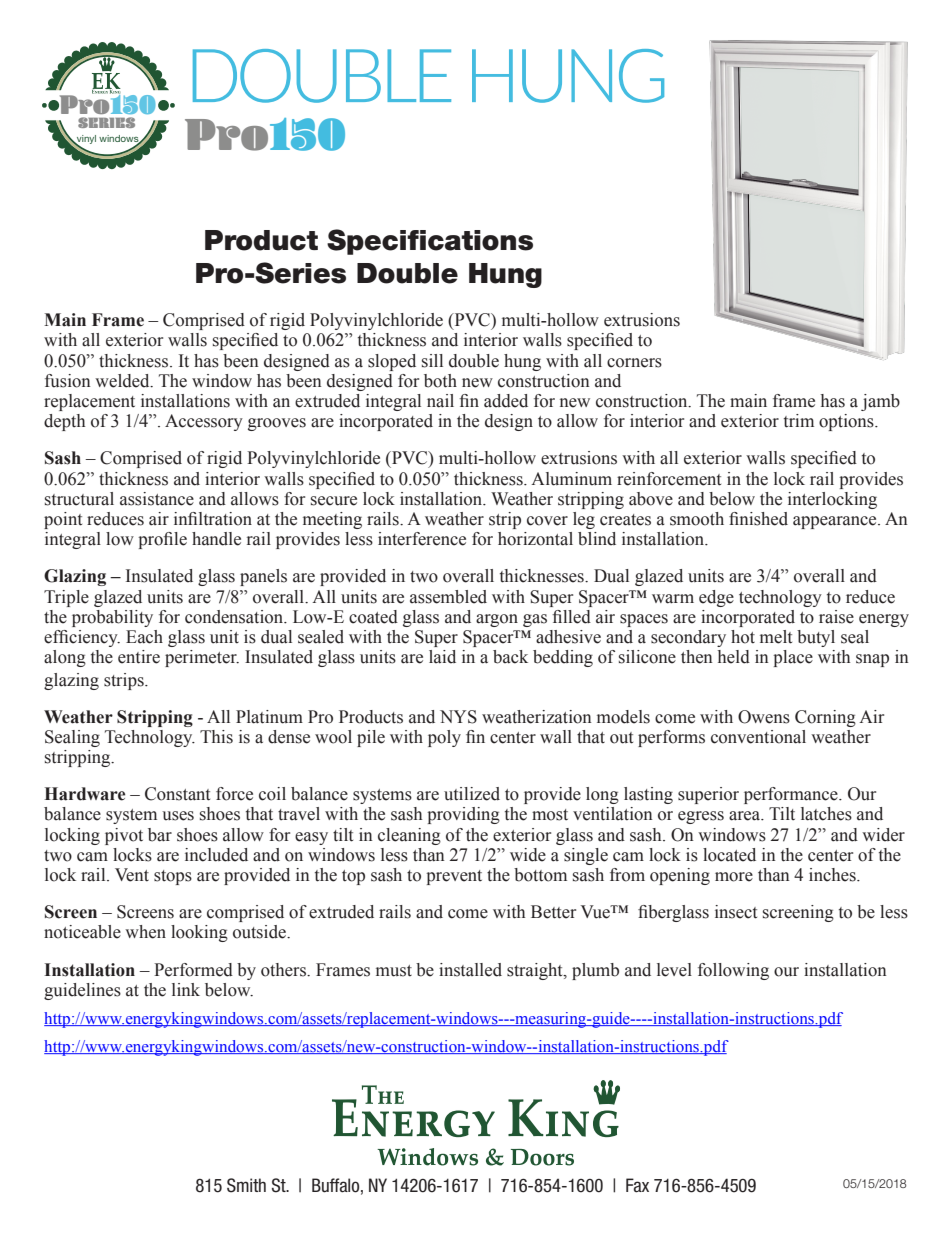 The width and height of the page is (952, 1233). I want to click on Each, so click(144, 637).
